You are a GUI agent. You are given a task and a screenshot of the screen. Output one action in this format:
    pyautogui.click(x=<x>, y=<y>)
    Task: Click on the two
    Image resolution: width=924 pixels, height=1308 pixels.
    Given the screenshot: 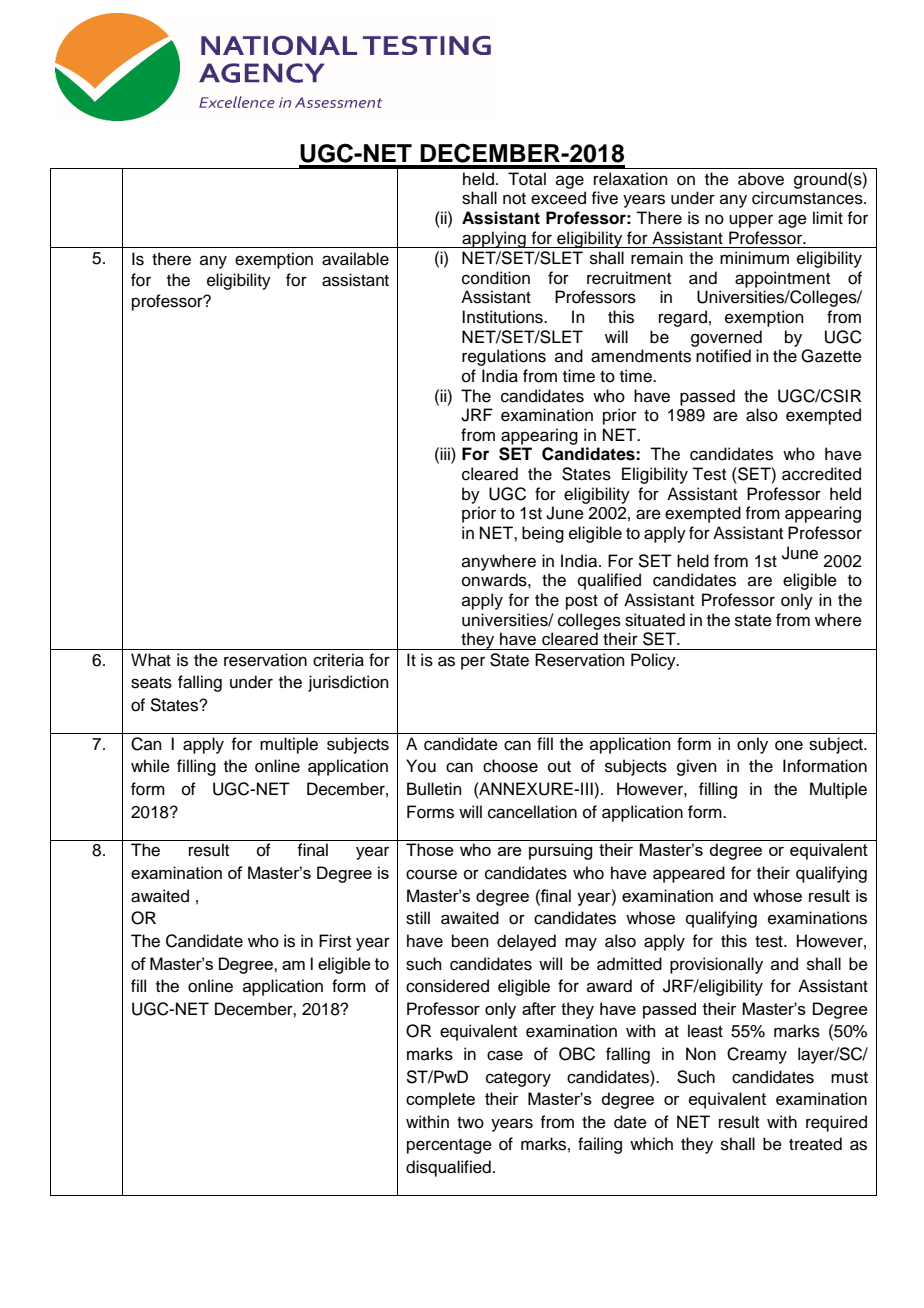 What is the action you would take?
    pyautogui.click(x=470, y=1123)
